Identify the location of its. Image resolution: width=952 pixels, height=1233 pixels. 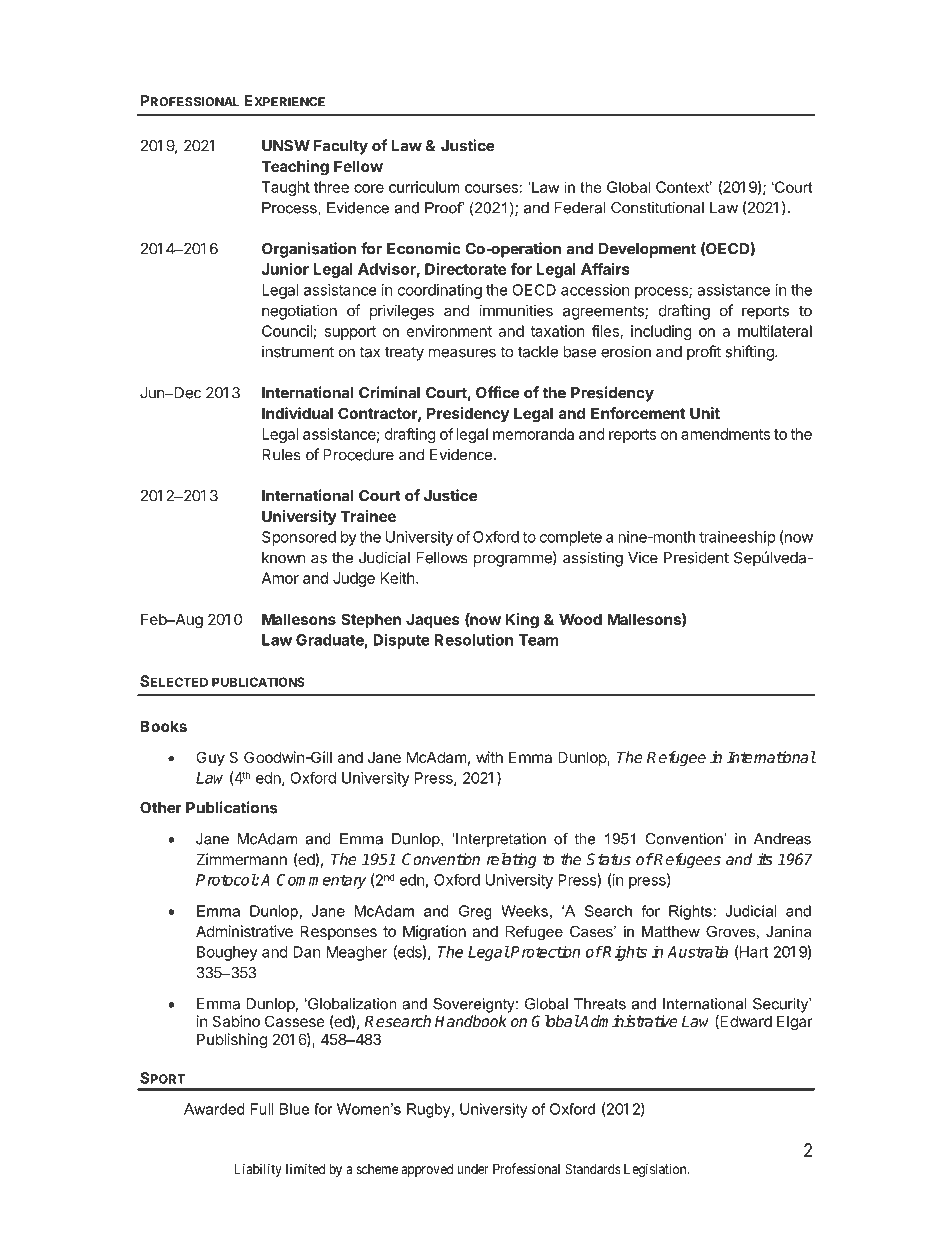
(765, 859).
